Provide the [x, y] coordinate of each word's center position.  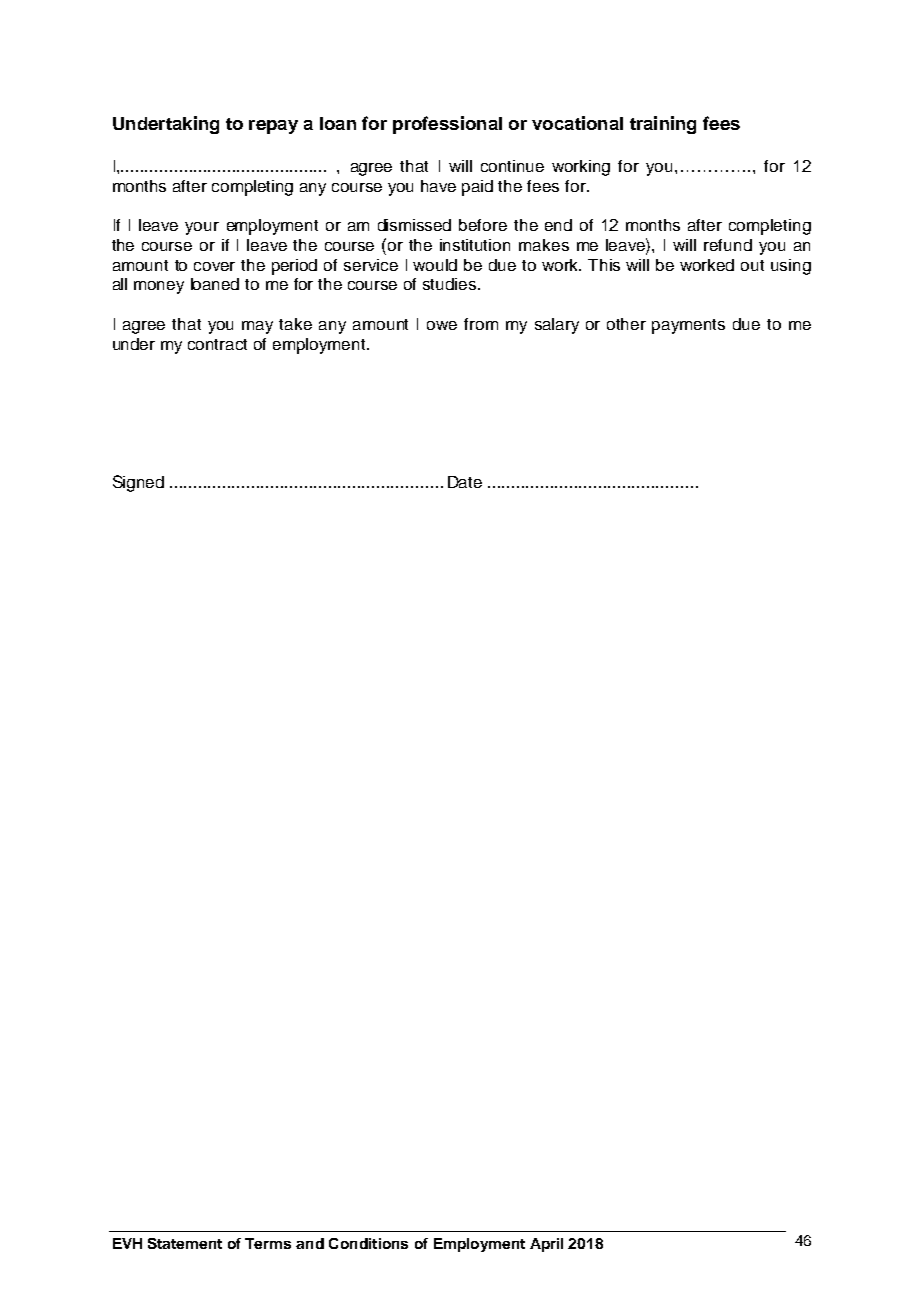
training [663, 125]
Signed [138, 483]
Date [465, 482]
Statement [185, 1243]
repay [273, 127]
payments [688, 326]
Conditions [368, 1243]
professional [447, 125]
